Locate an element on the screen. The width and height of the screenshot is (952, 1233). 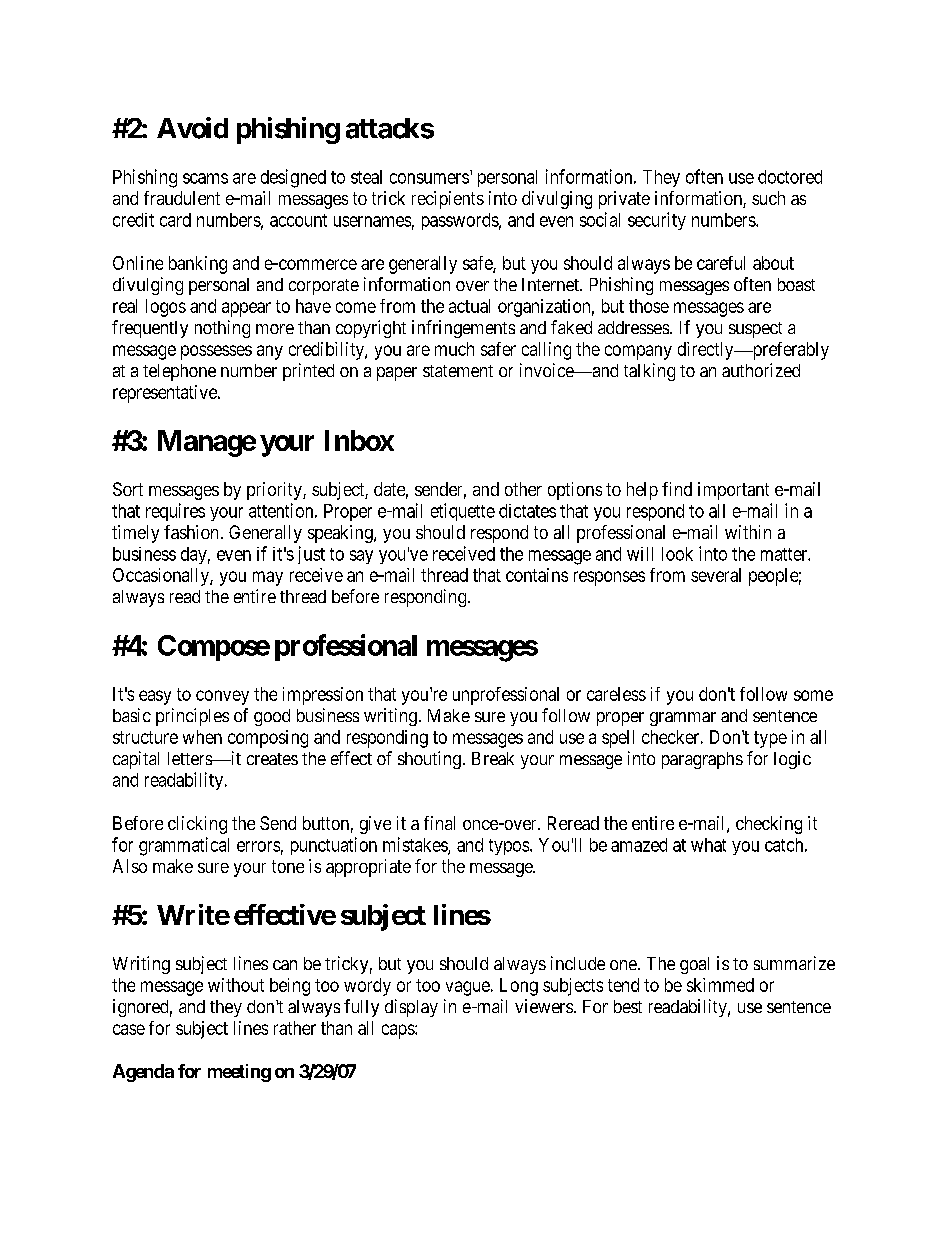
may is located at coordinates (268, 578).
